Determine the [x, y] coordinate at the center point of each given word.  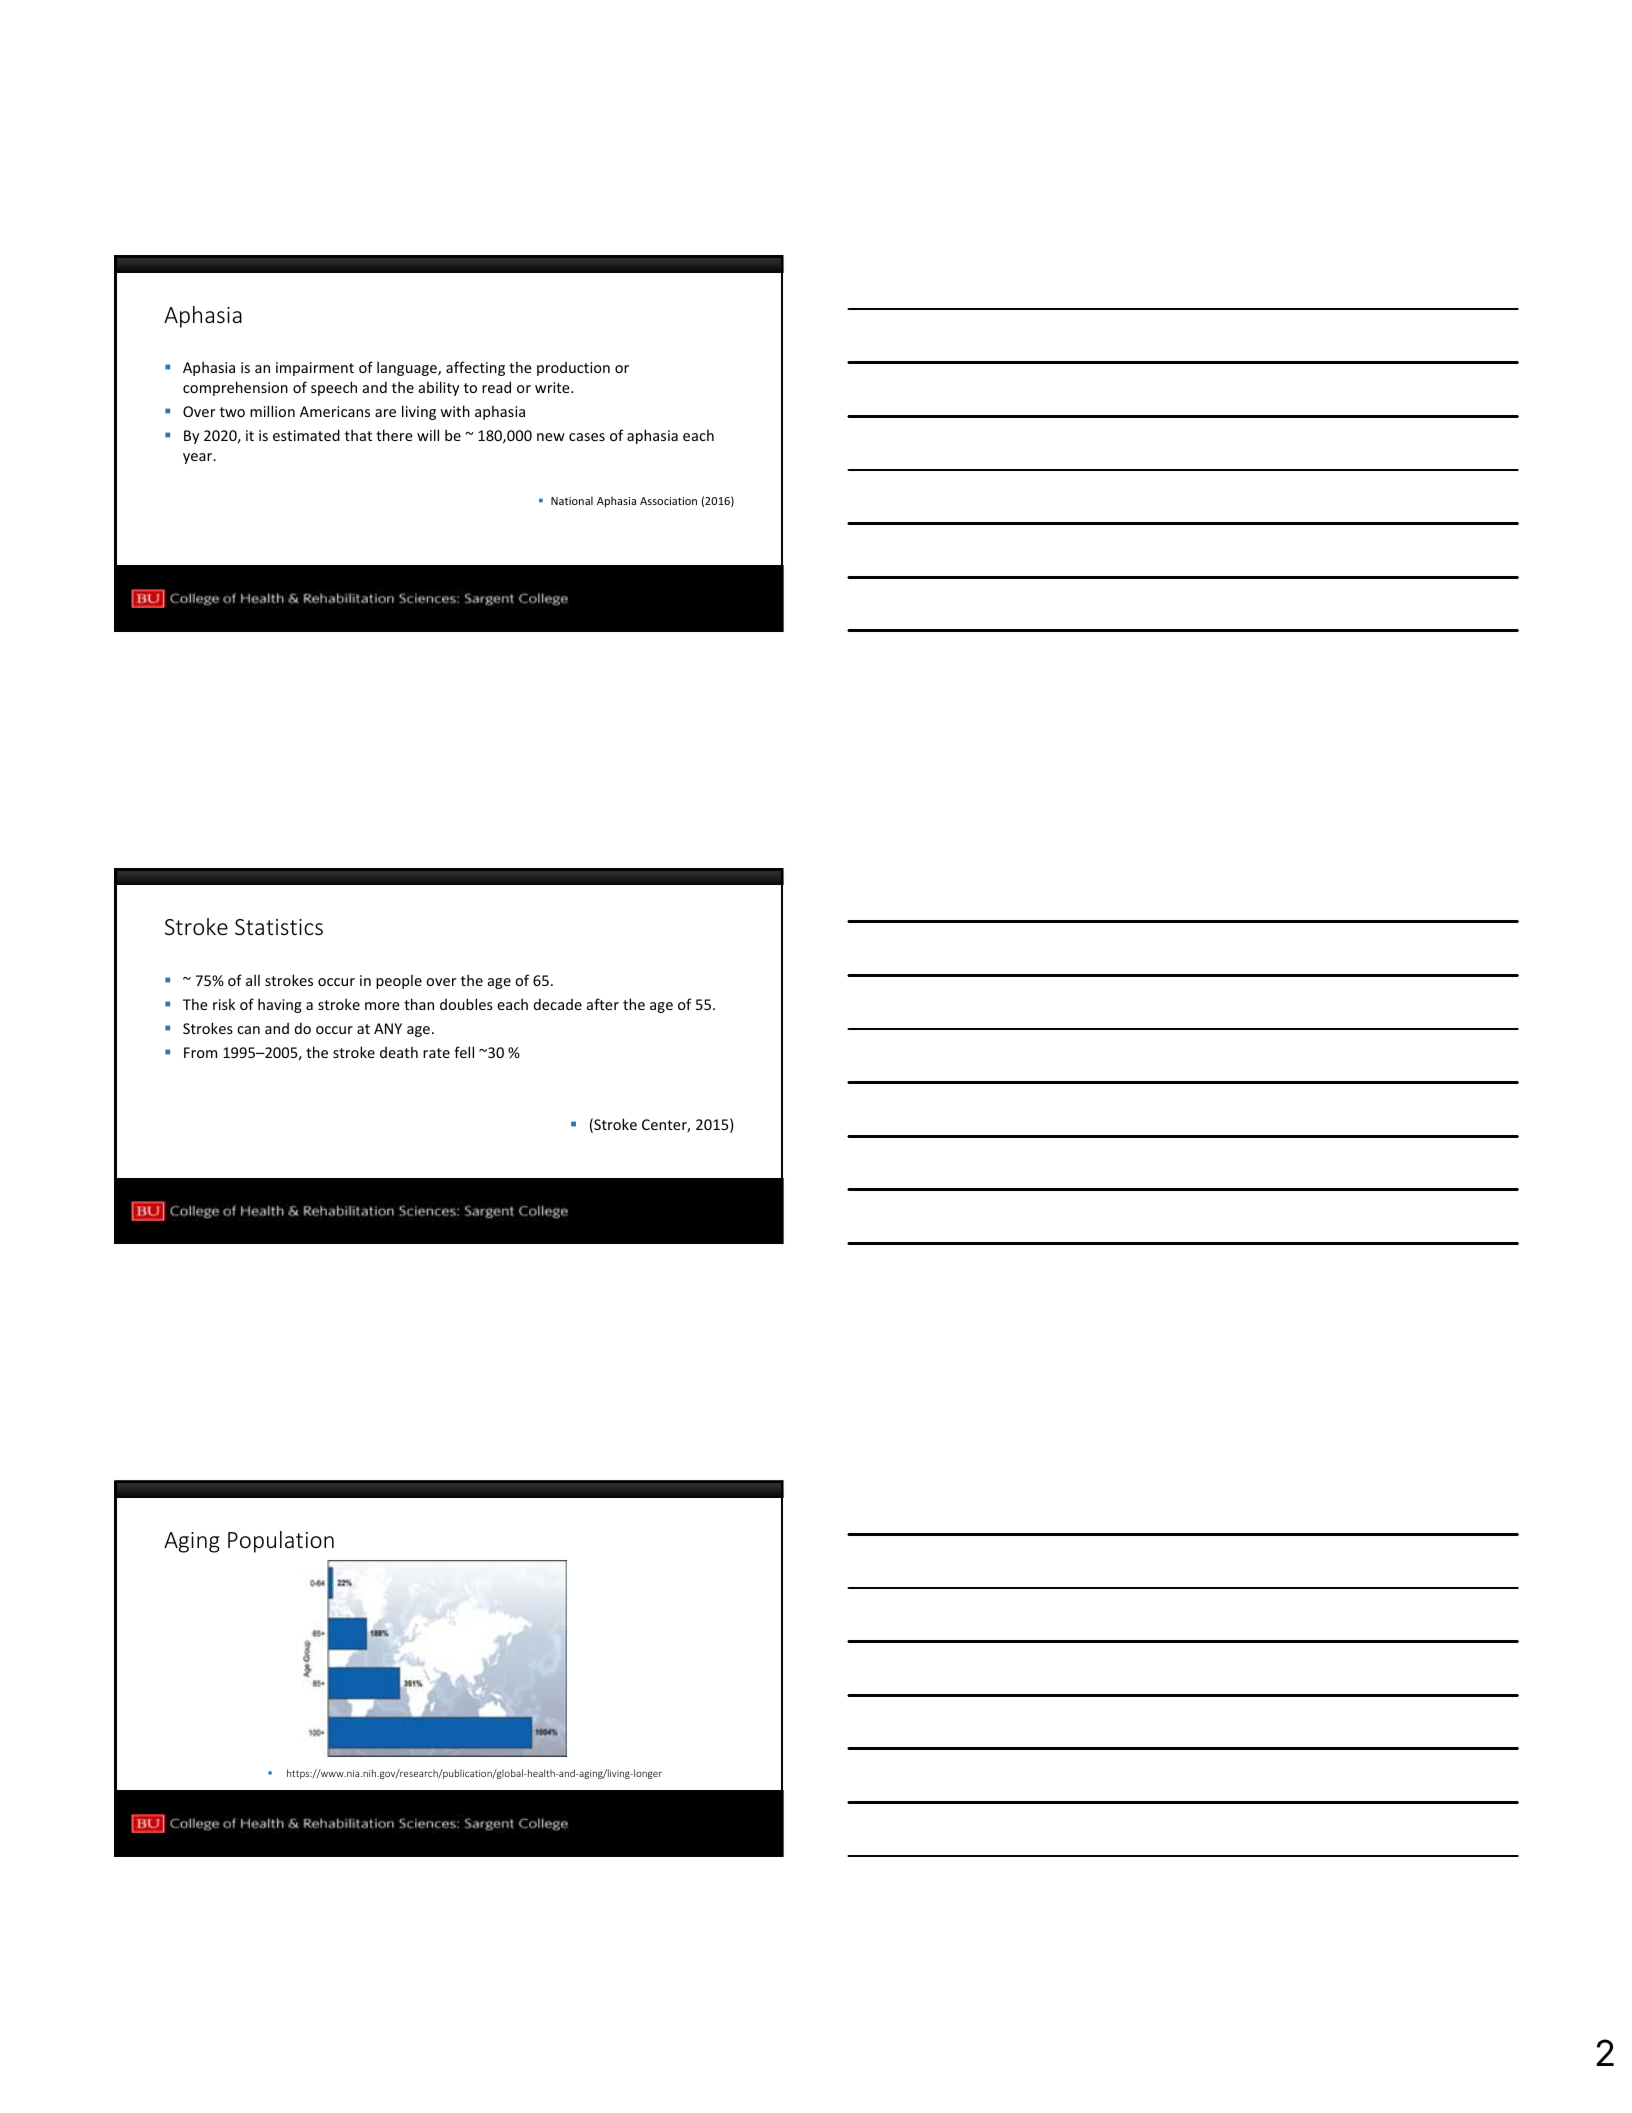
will [428, 435]
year [199, 458]
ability [439, 388]
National [572, 500]
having [280, 1005]
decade [558, 1004]
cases [587, 437]
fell [464, 1052]
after [603, 1004]
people [399, 981]
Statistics [279, 927]
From [200, 1052]
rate [436, 1053]
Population [281, 1542]
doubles [466, 1004]
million [272, 411]
